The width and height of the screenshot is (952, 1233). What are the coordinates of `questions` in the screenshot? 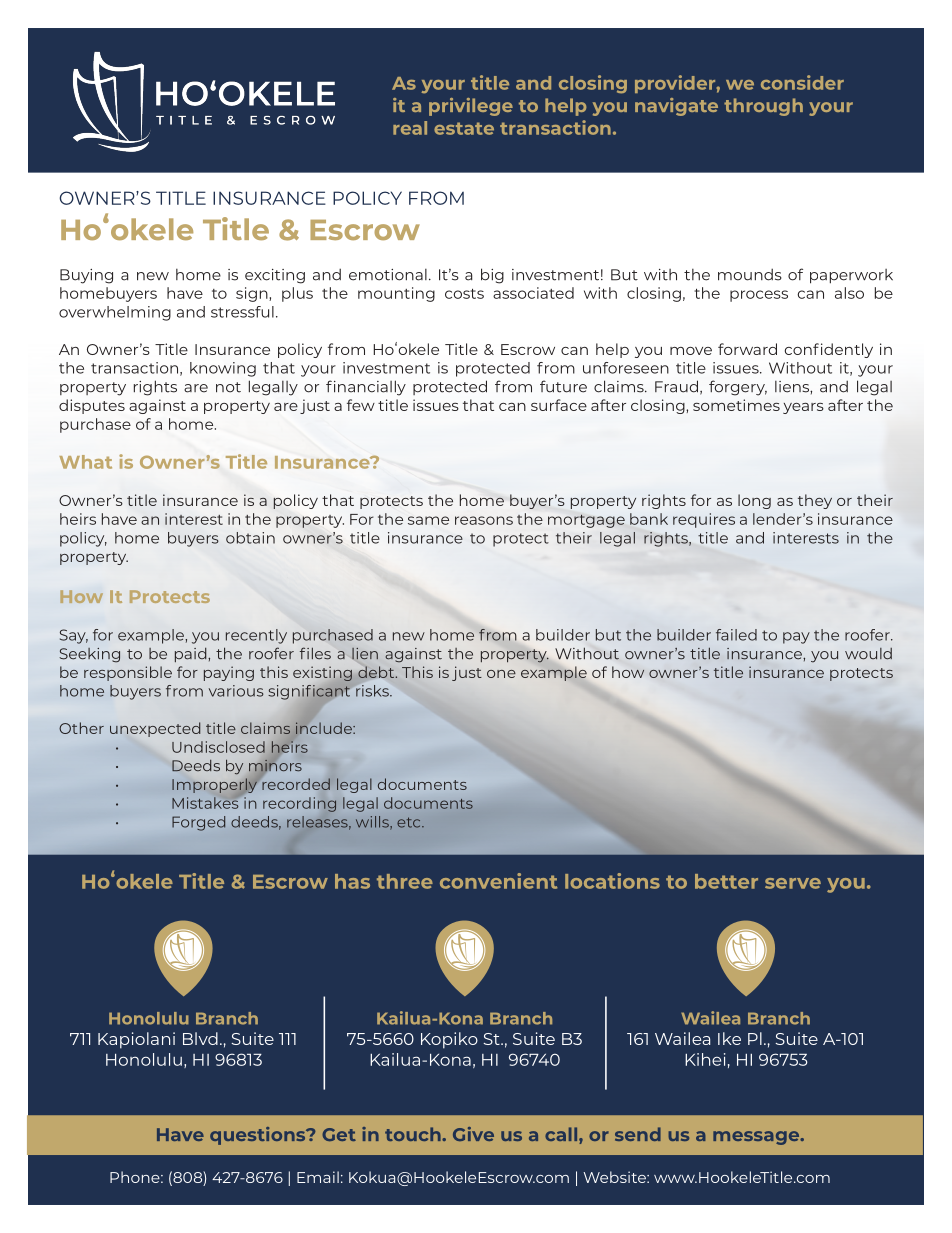 It's located at (259, 1136).
